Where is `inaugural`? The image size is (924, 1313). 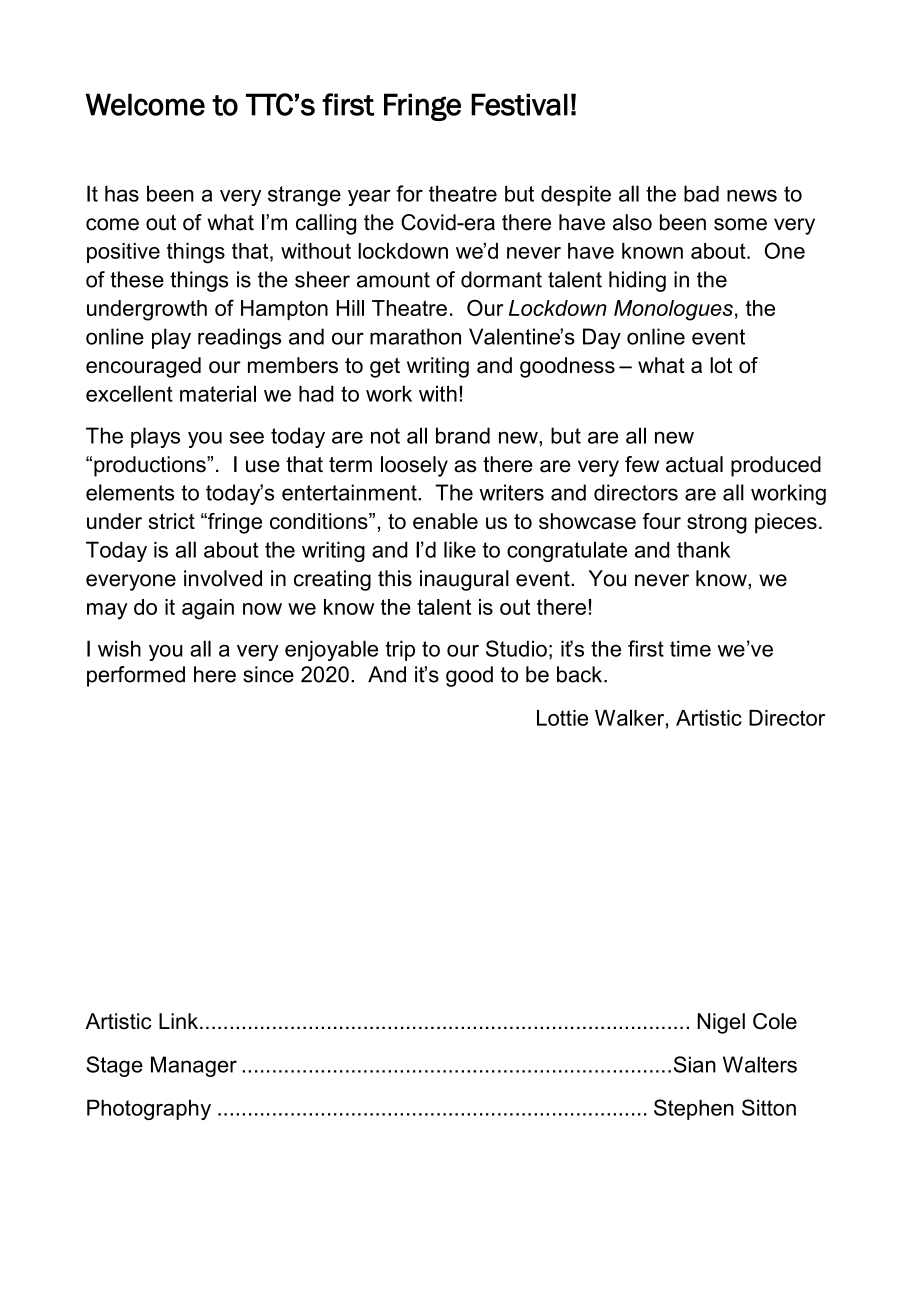
inaugural is located at coordinates (464, 580).
